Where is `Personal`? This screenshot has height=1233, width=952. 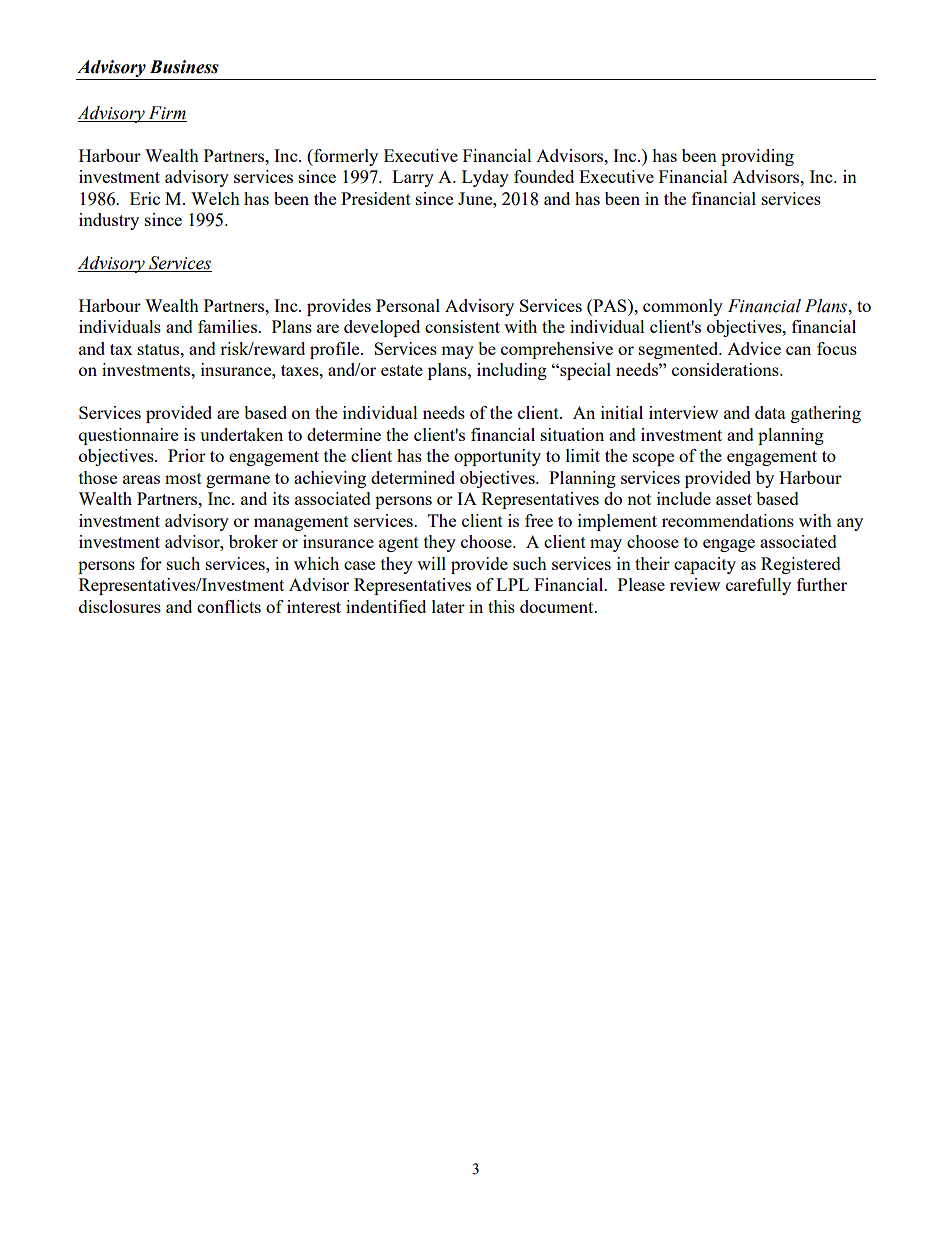
Personal is located at coordinates (408, 305).
